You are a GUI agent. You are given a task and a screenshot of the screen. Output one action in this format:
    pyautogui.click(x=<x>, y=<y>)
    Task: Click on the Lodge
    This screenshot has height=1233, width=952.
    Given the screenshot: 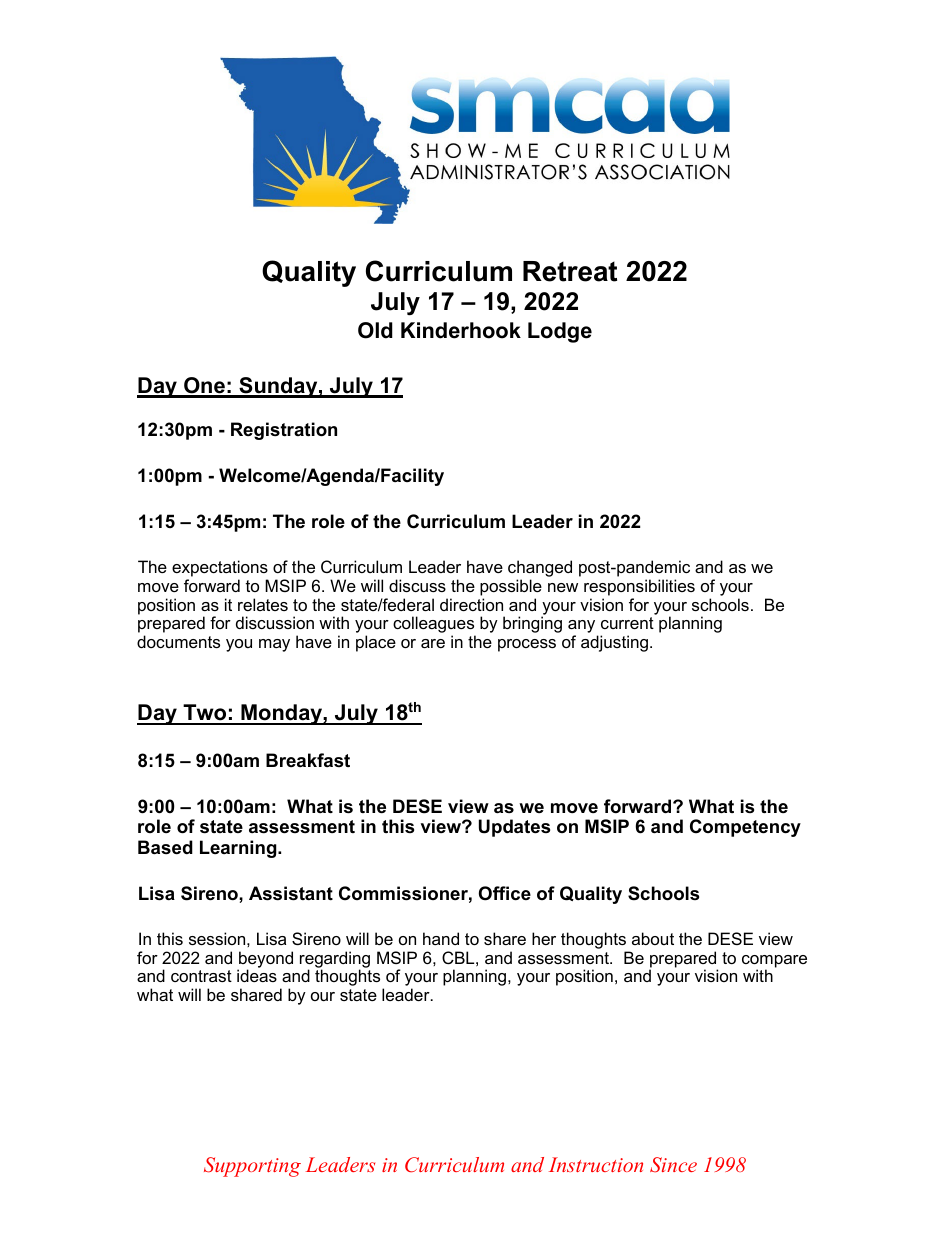 What is the action you would take?
    pyautogui.click(x=560, y=332)
